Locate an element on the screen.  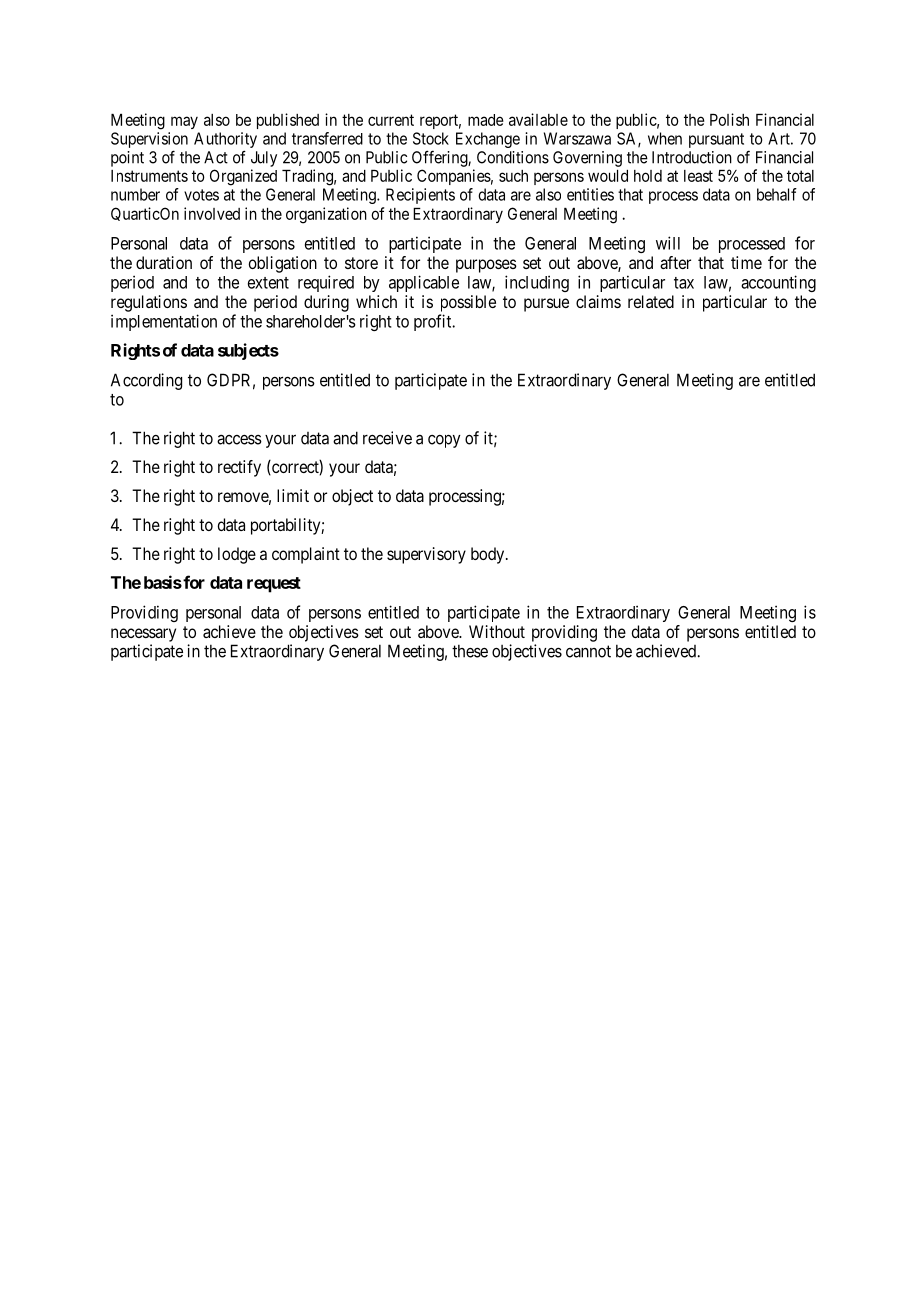
Exchange is located at coordinates (488, 140).
